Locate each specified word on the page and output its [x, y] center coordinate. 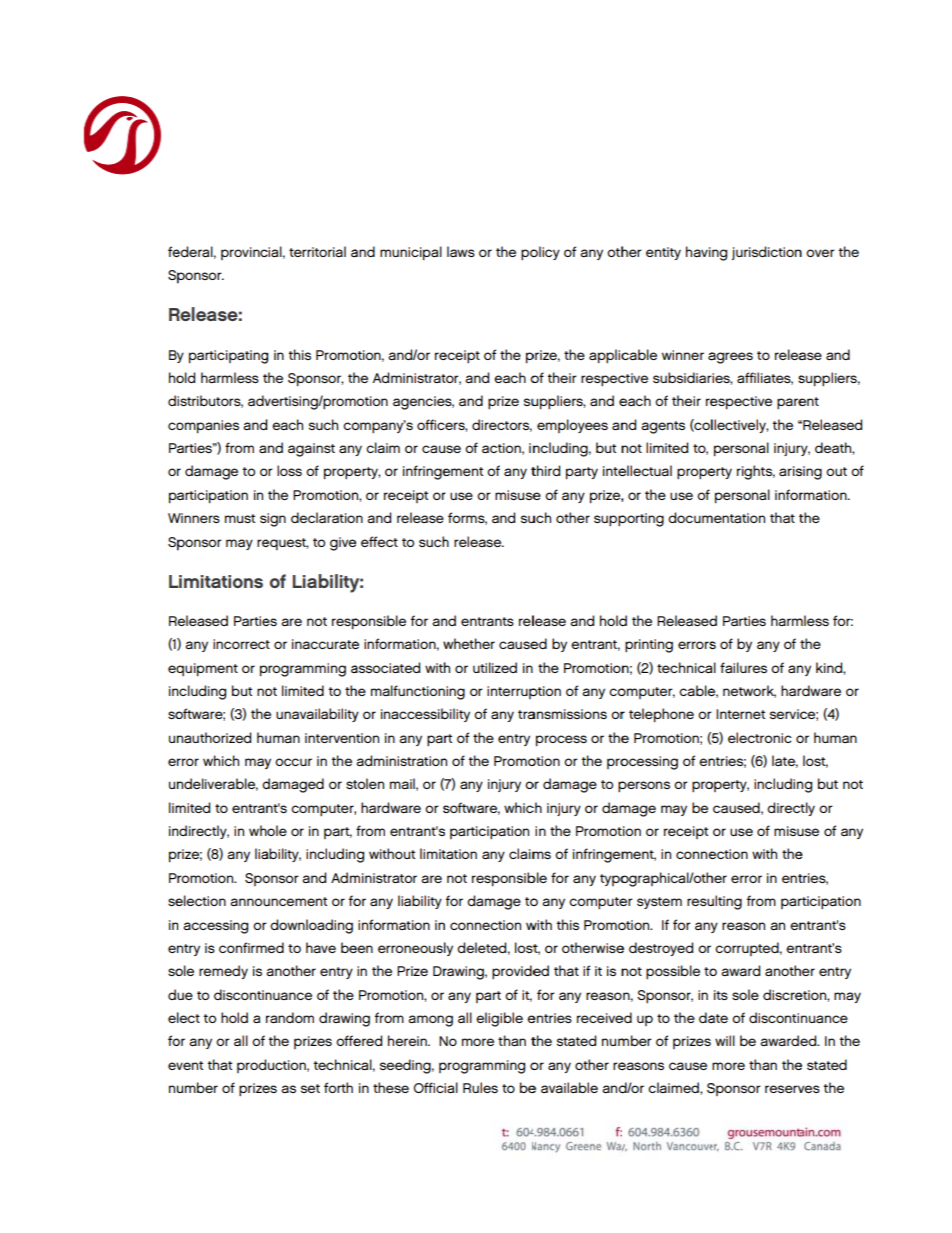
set [310, 1088]
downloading [311, 926]
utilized [495, 667]
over [820, 253]
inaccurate [325, 644]
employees [572, 426]
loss [289, 470]
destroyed [661, 949]
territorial [317, 251]
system [659, 903]
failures [743, 667]
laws [461, 251]
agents [663, 427]
